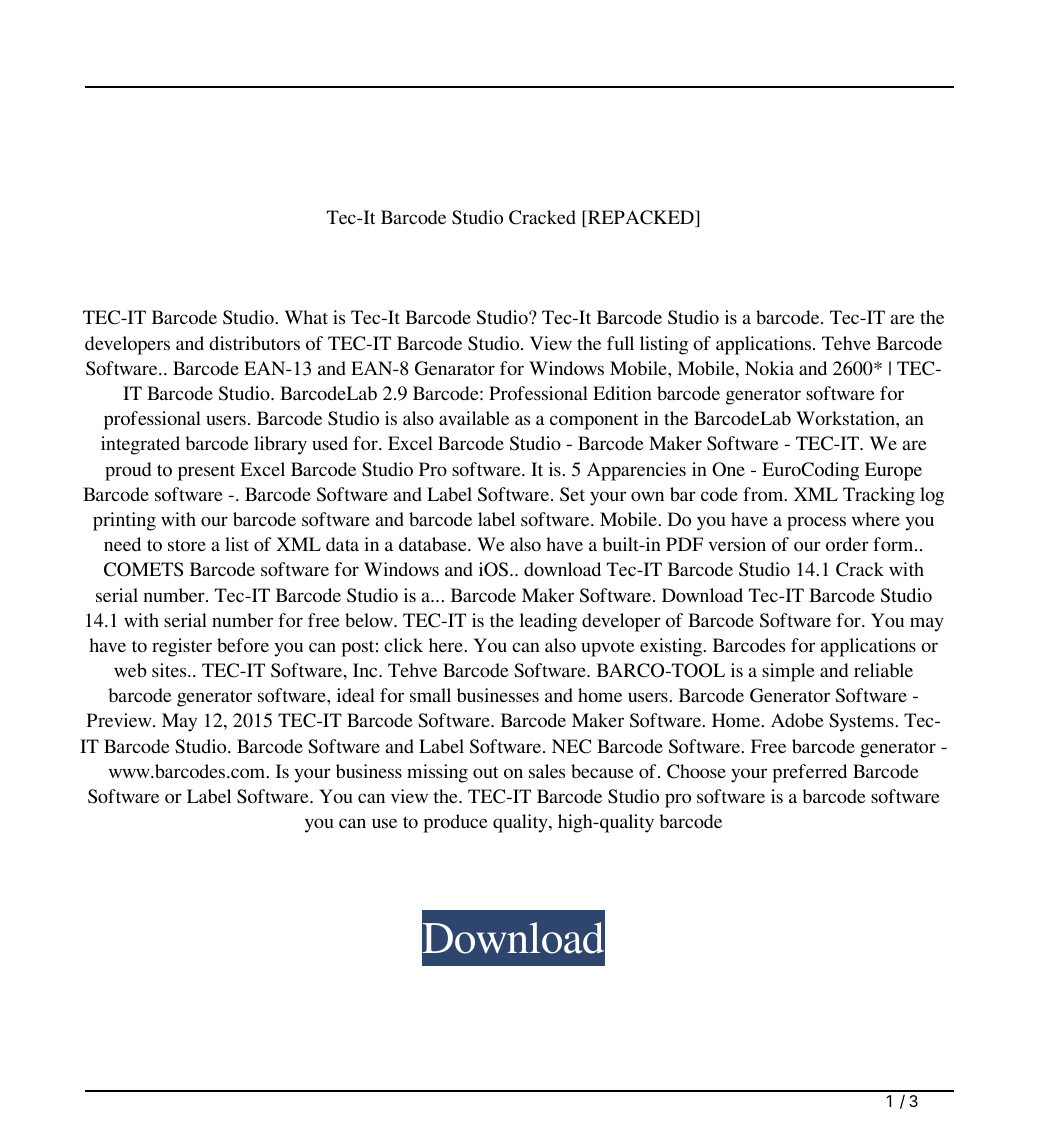 Image resolution: width=1039 pixels, height=1148 pixels. Describe the element at coordinates (430, 695) in the screenshot. I see `small` at that location.
